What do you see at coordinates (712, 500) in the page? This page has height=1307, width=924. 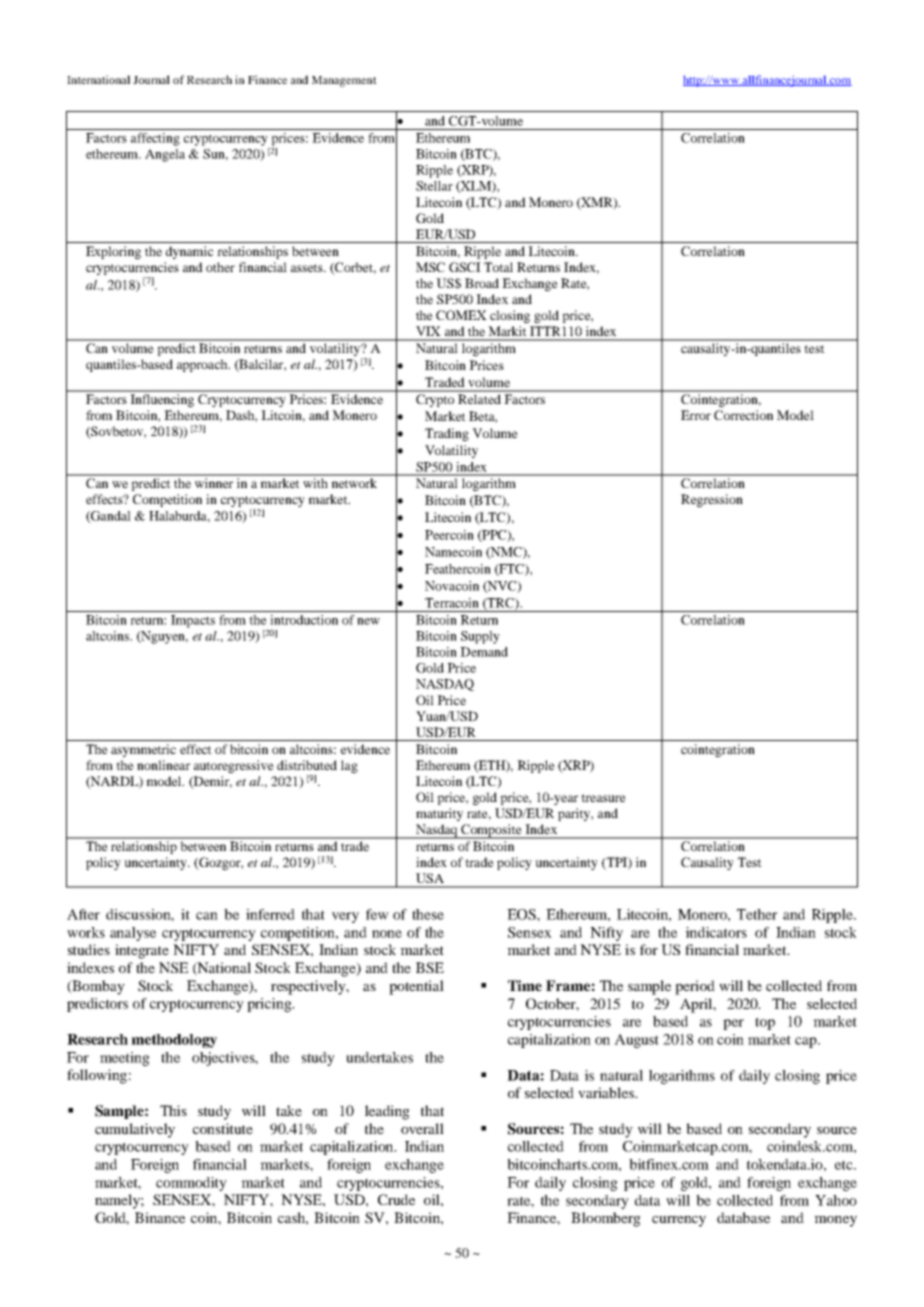 I see `Regression` at bounding box center [712, 500].
